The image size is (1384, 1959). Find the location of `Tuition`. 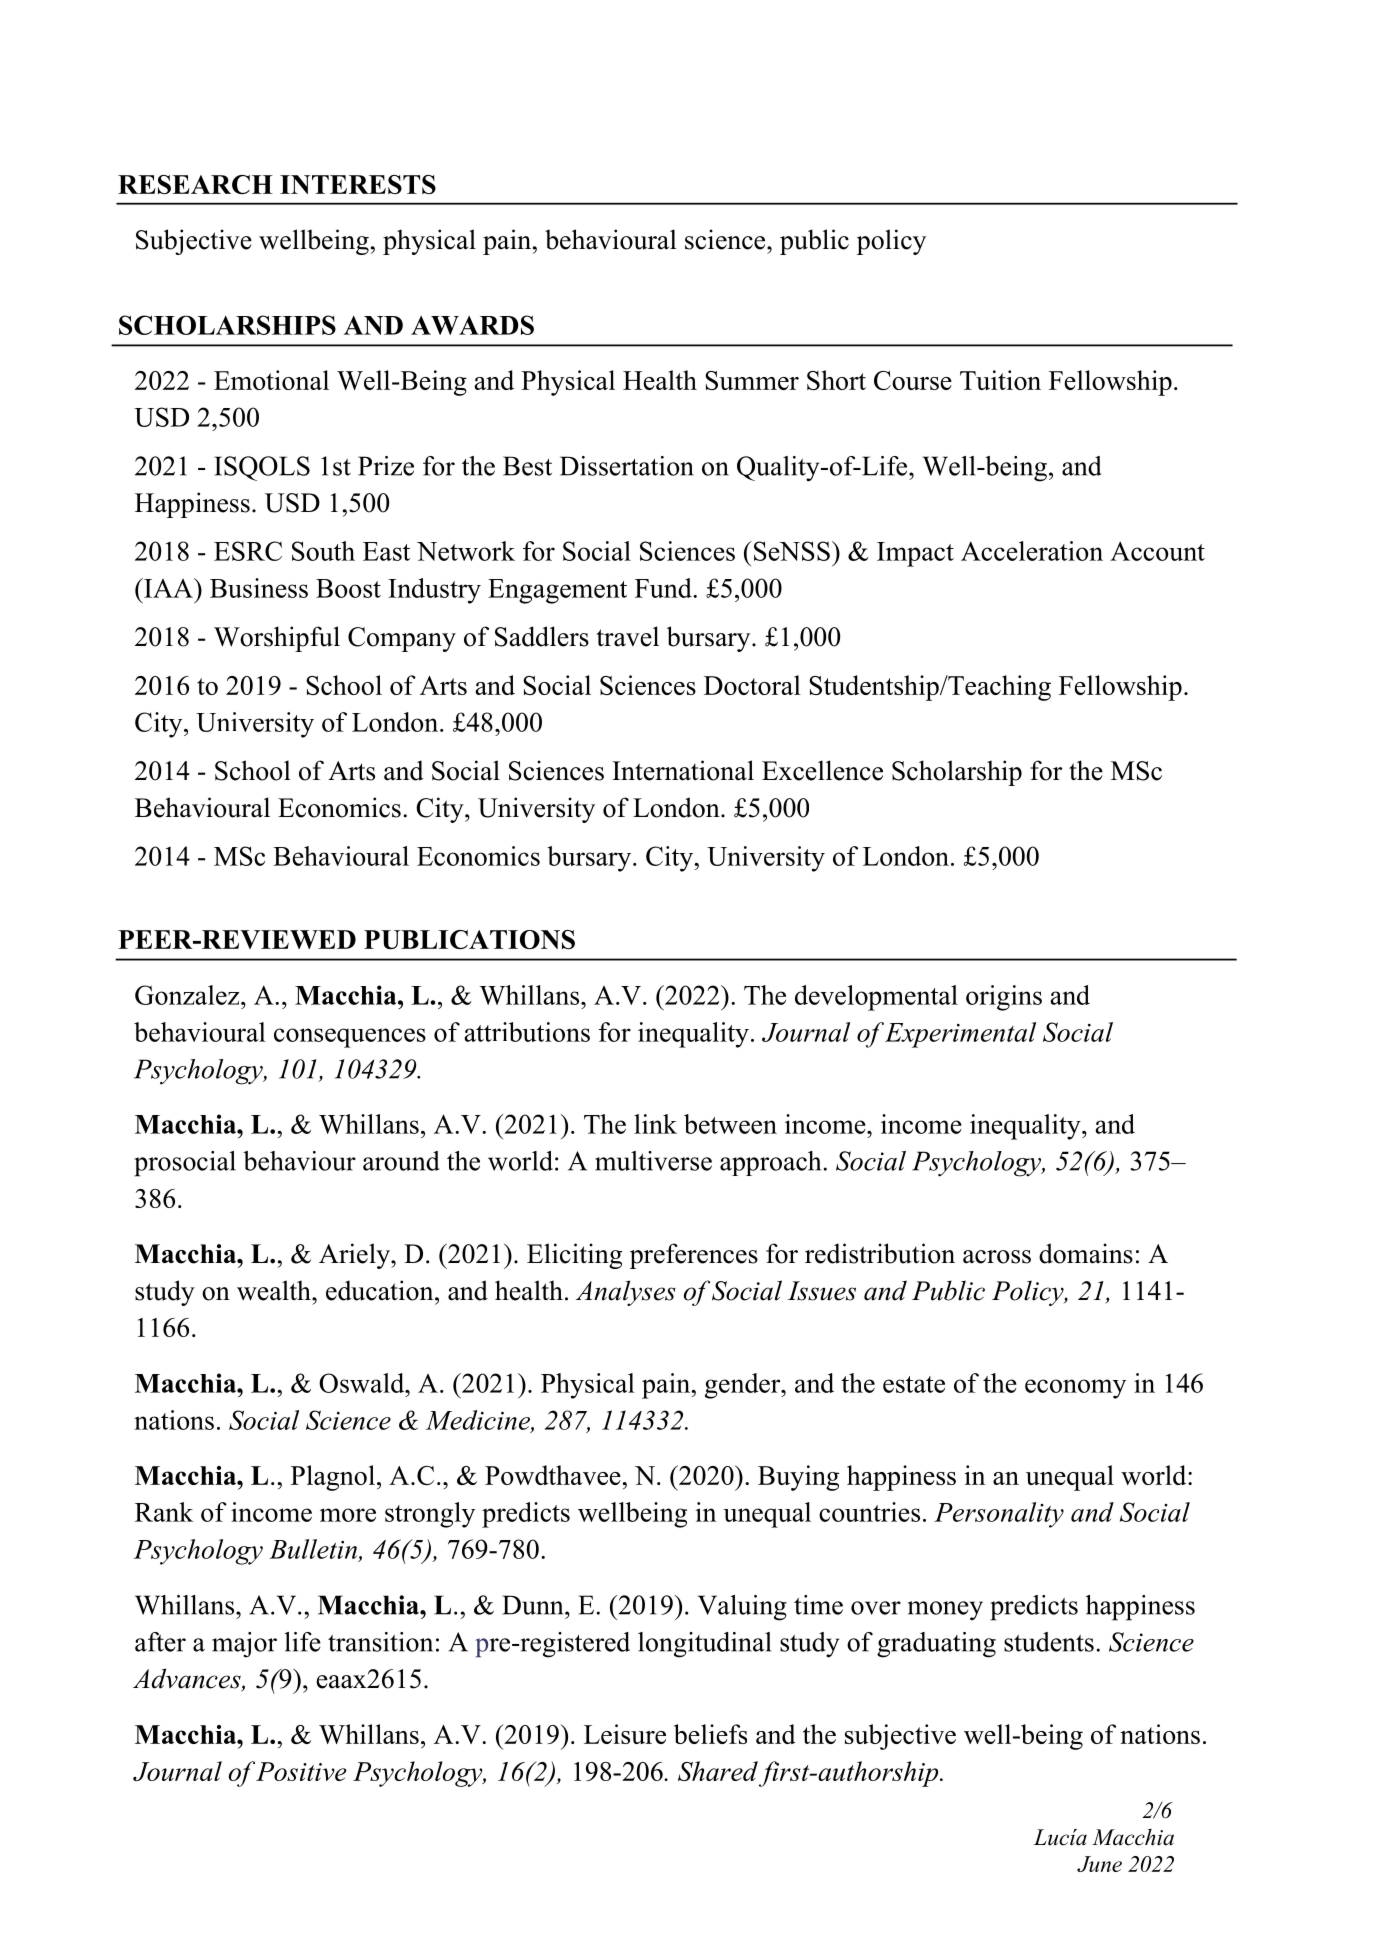

Tuition is located at coordinates (1000, 380).
